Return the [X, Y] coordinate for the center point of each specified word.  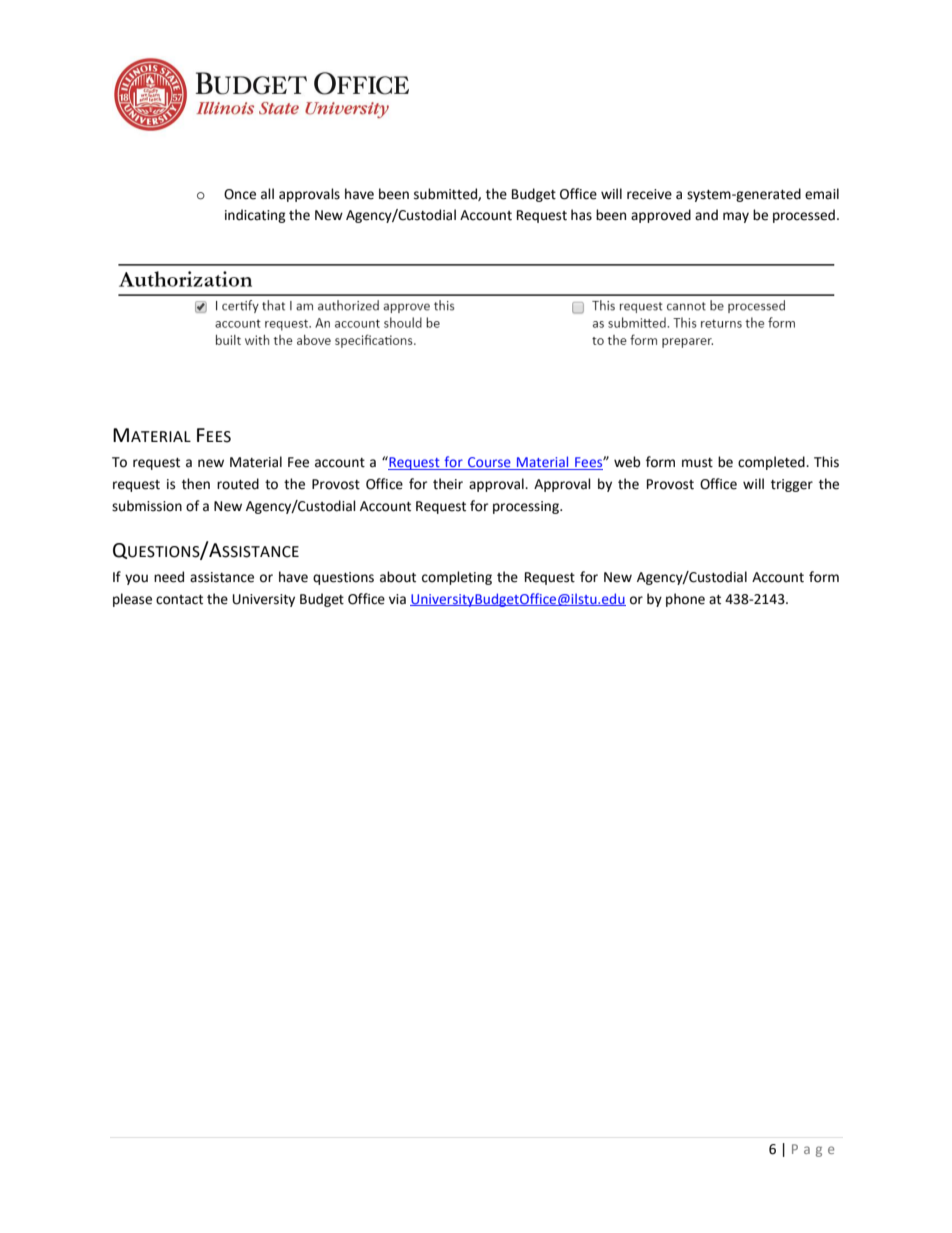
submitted [446, 194]
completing [457, 578]
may [736, 217]
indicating [255, 216]
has [581, 215]
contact [179, 600]
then [196, 484]
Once [240, 194]
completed [772, 463]
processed [804, 216]
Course [489, 463]
